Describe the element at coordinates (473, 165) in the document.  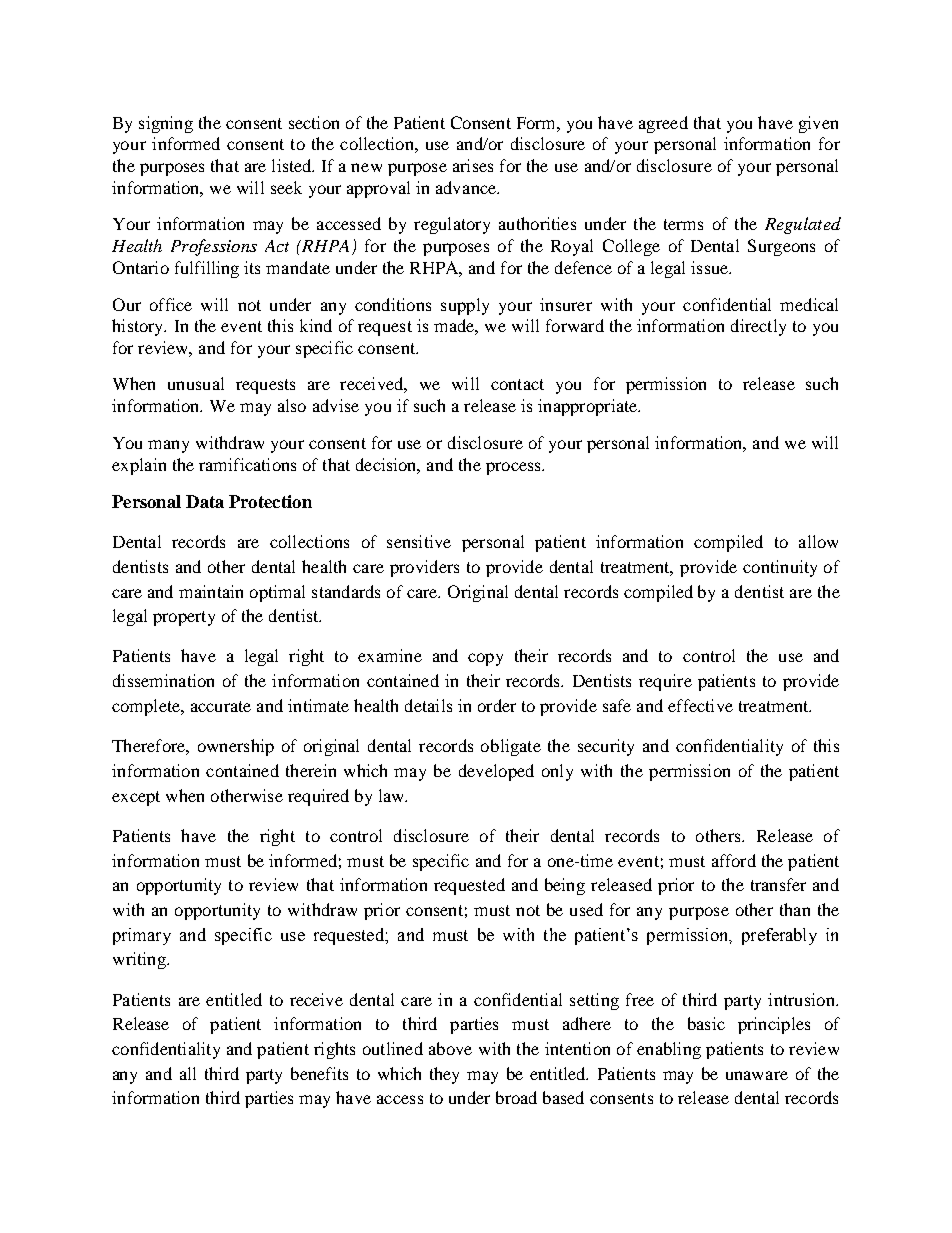
I see `arises` at that location.
